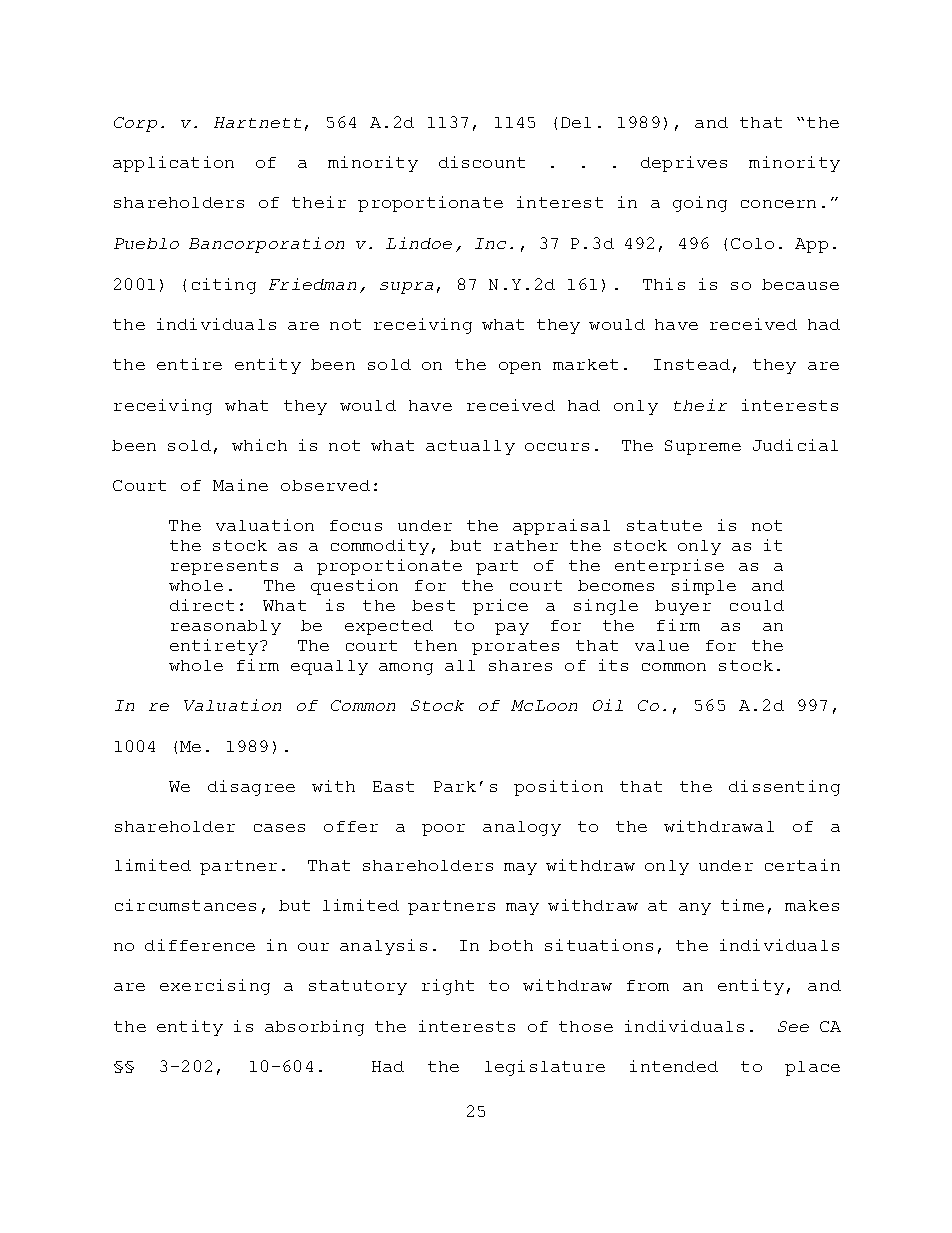  I want to click on discount, so click(482, 162).
